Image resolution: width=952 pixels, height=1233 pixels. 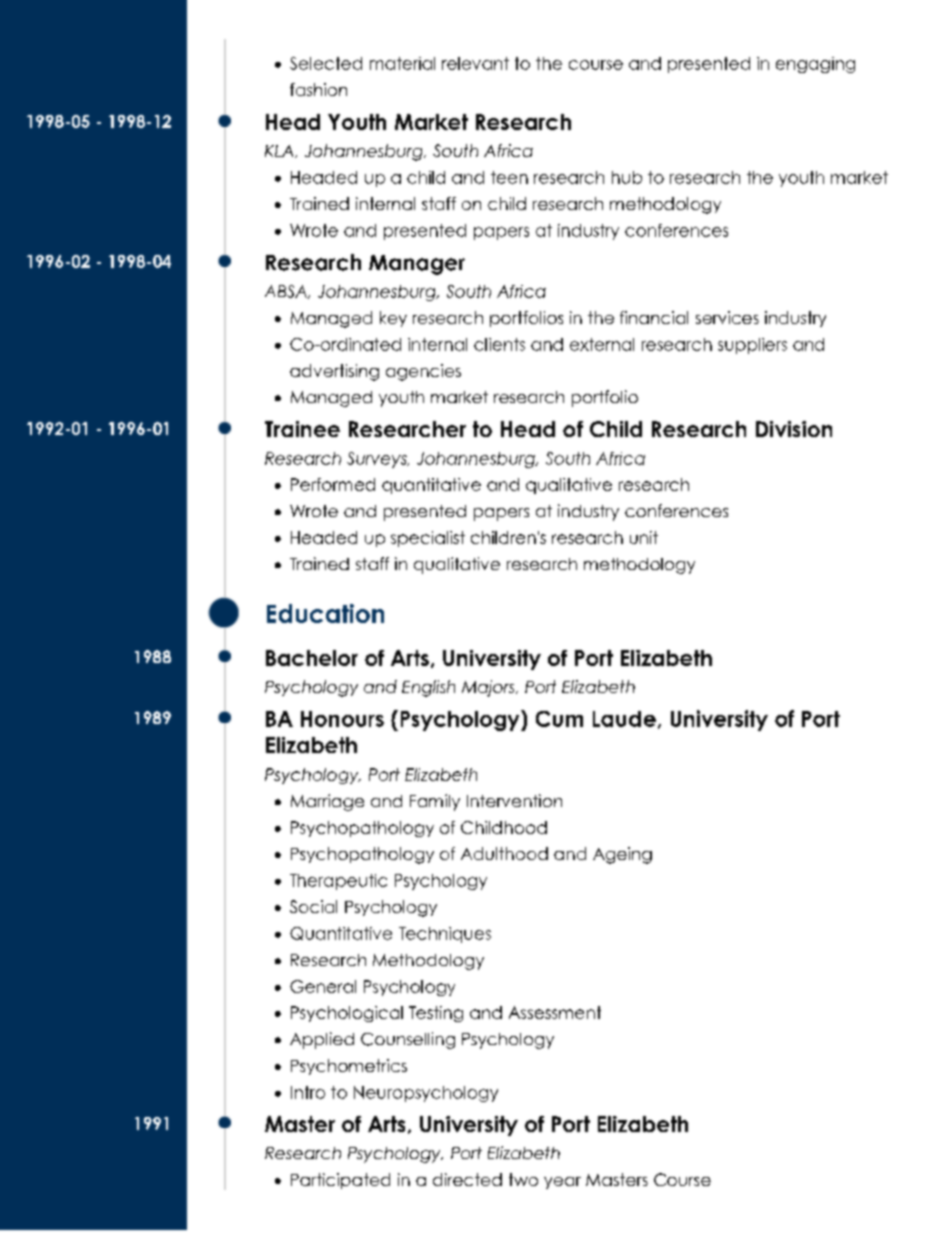 I want to click on Therapeutic, so click(x=338, y=882).
